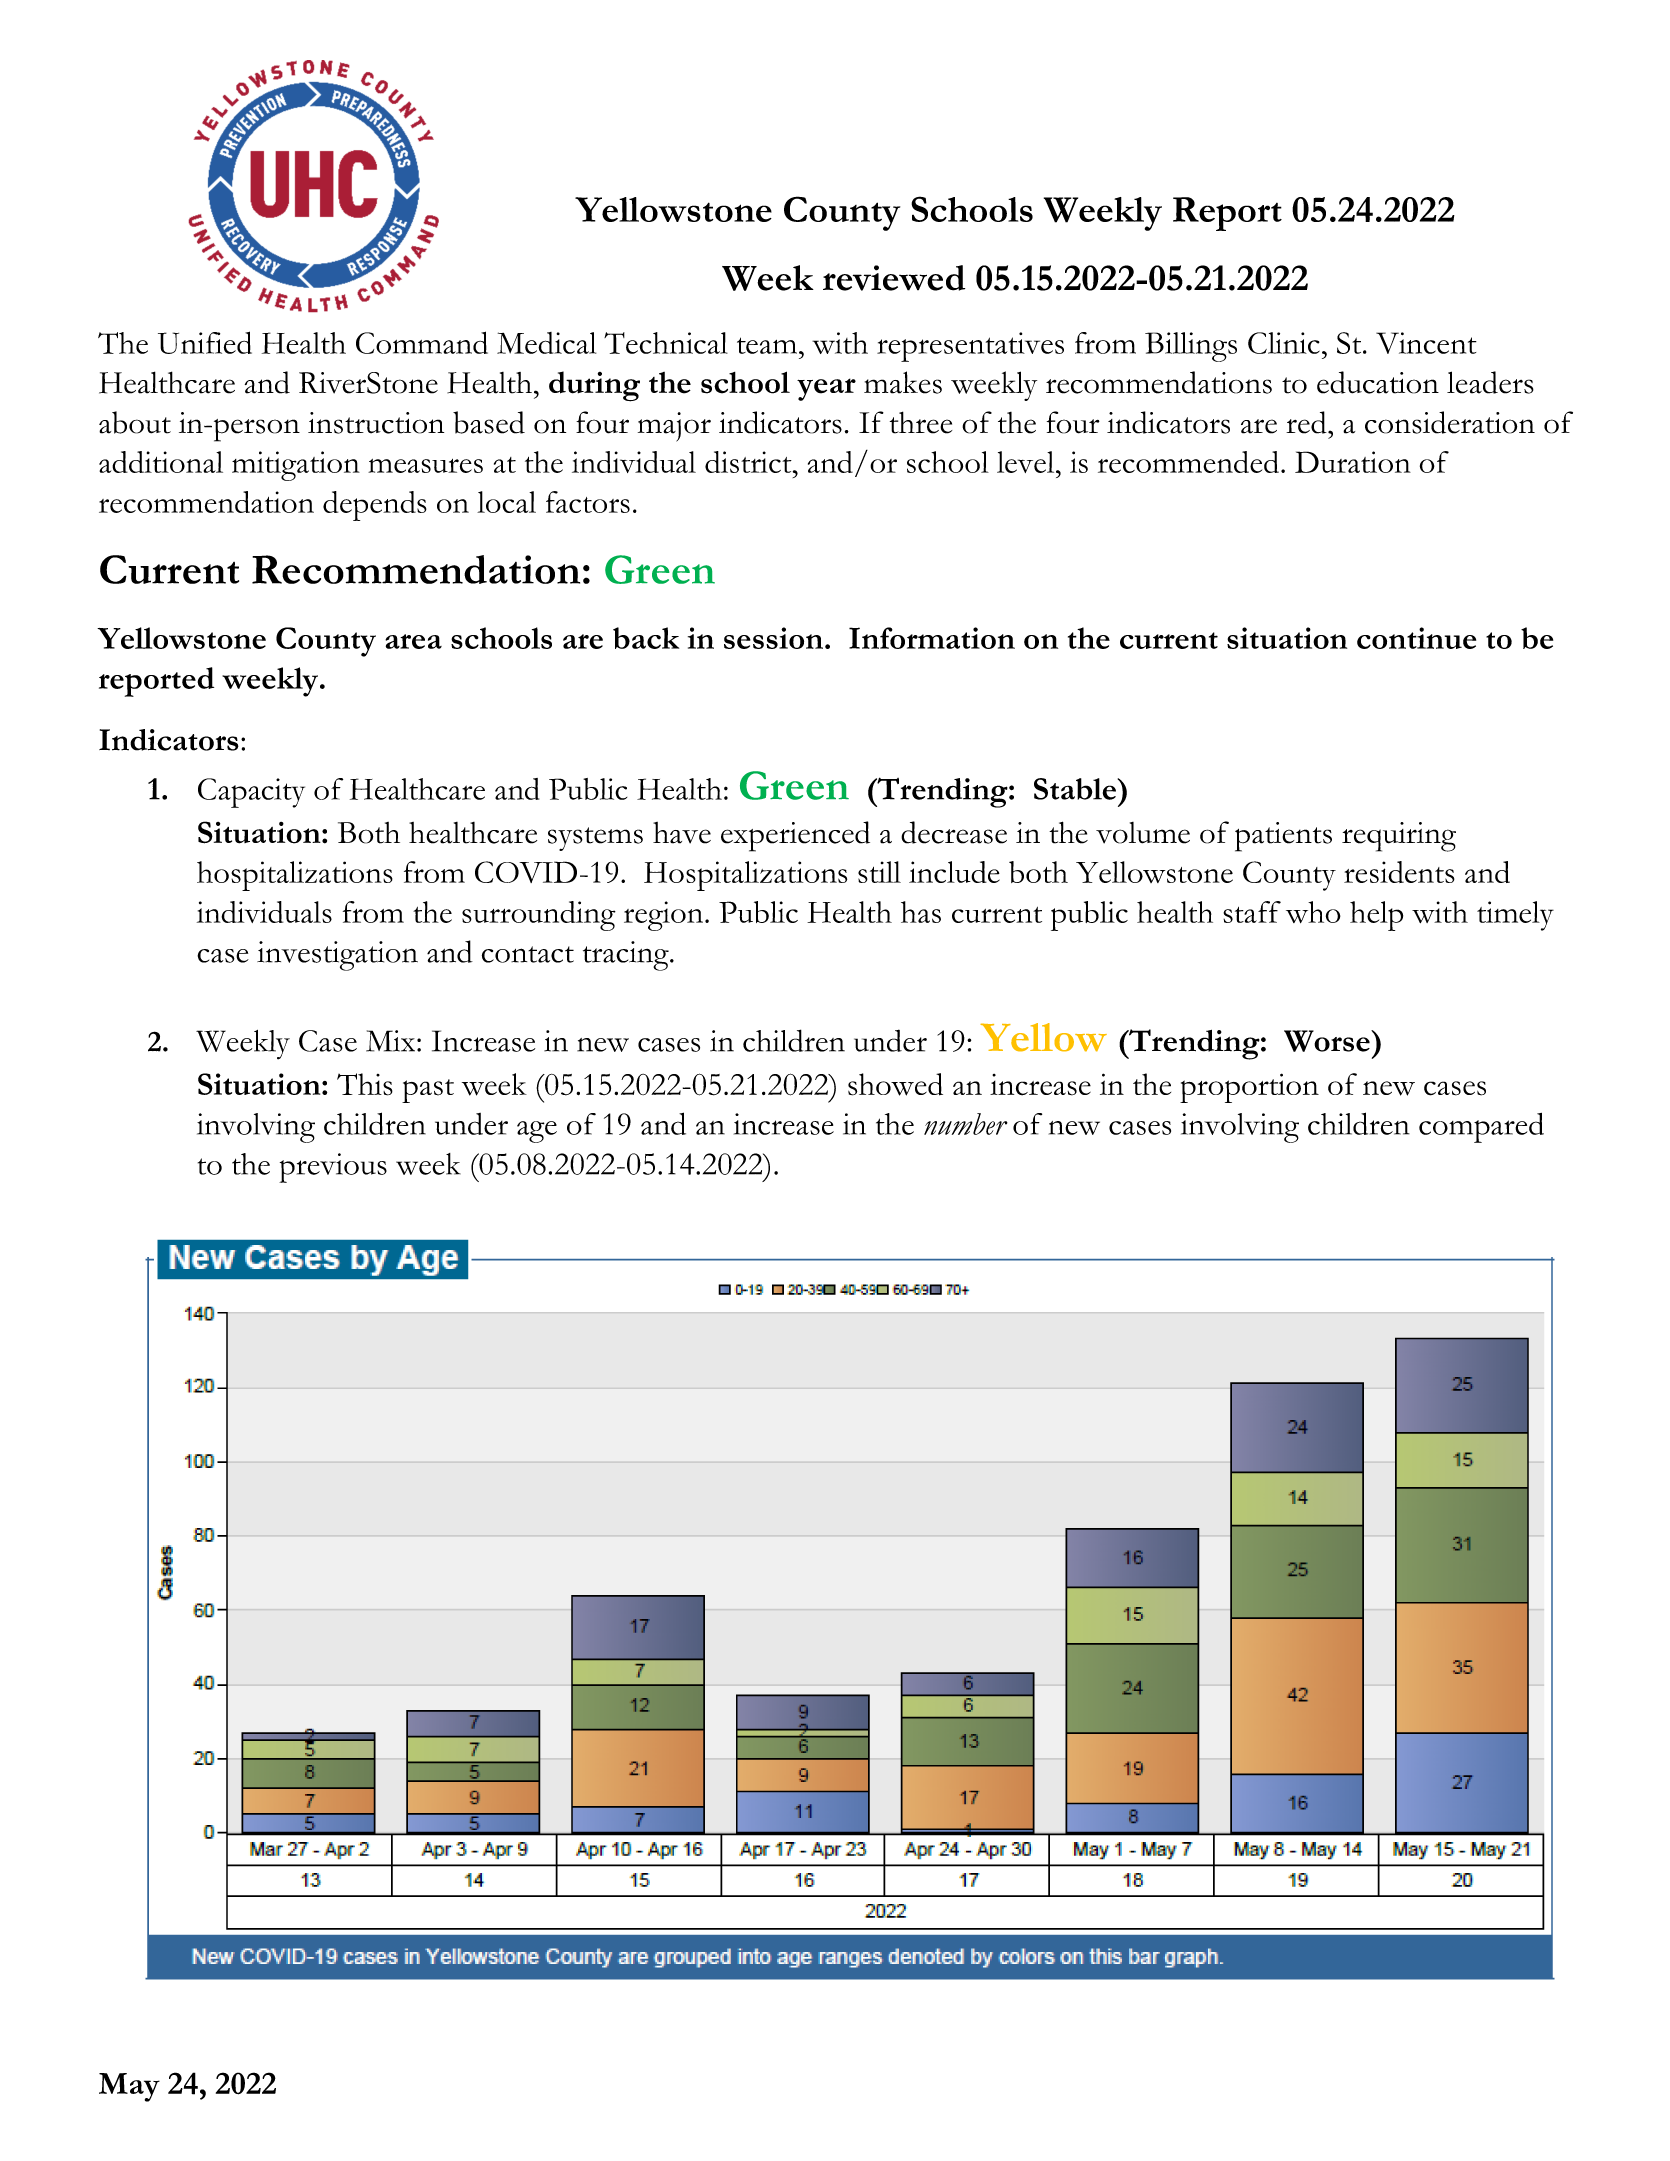 The image size is (1670, 2161). I want to click on Unified, so click(205, 342).
